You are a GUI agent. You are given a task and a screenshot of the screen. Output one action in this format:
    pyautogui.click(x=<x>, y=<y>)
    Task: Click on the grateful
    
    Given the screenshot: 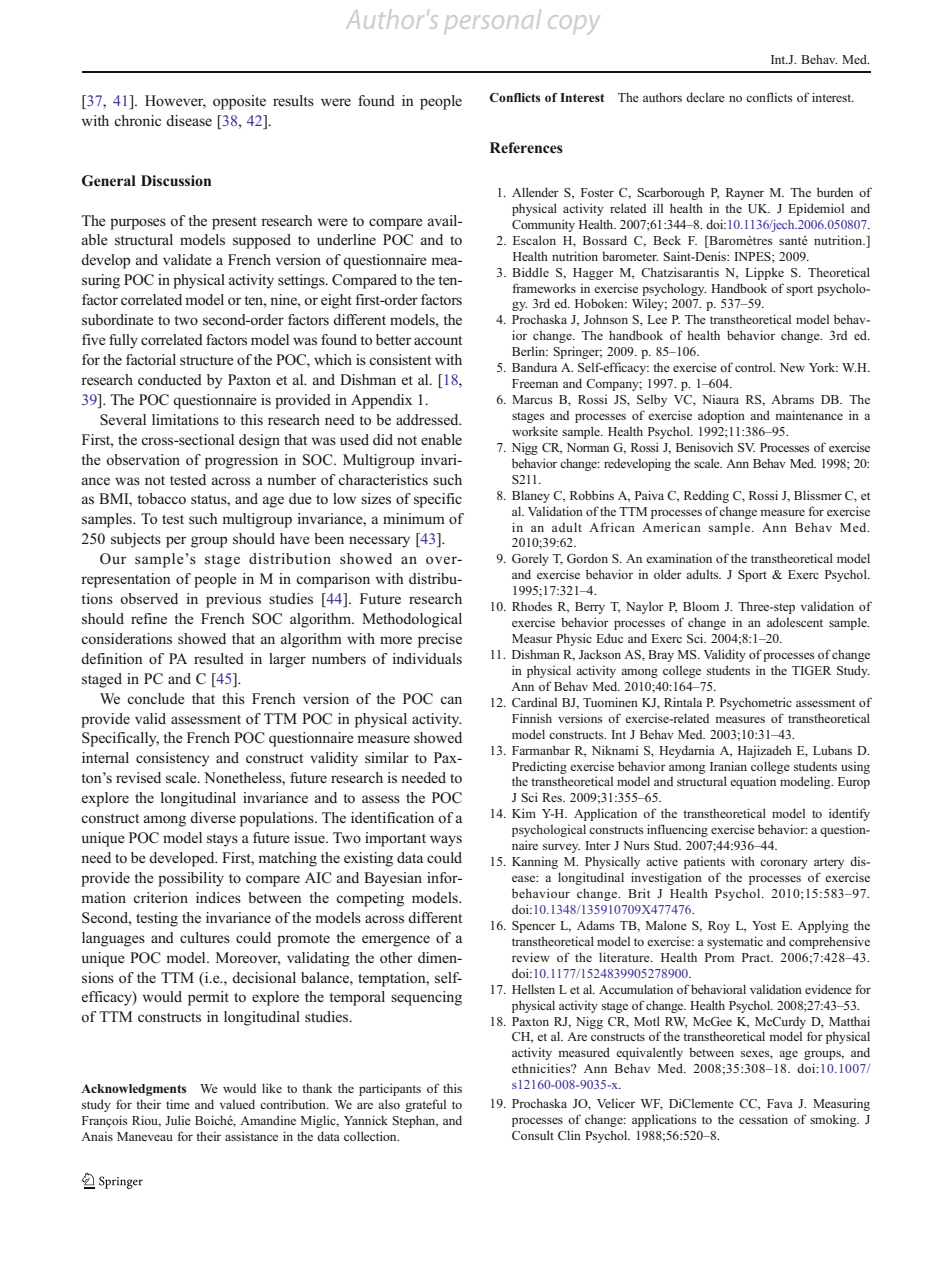 What is the action you would take?
    pyautogui.click(x=425, y=1105)
